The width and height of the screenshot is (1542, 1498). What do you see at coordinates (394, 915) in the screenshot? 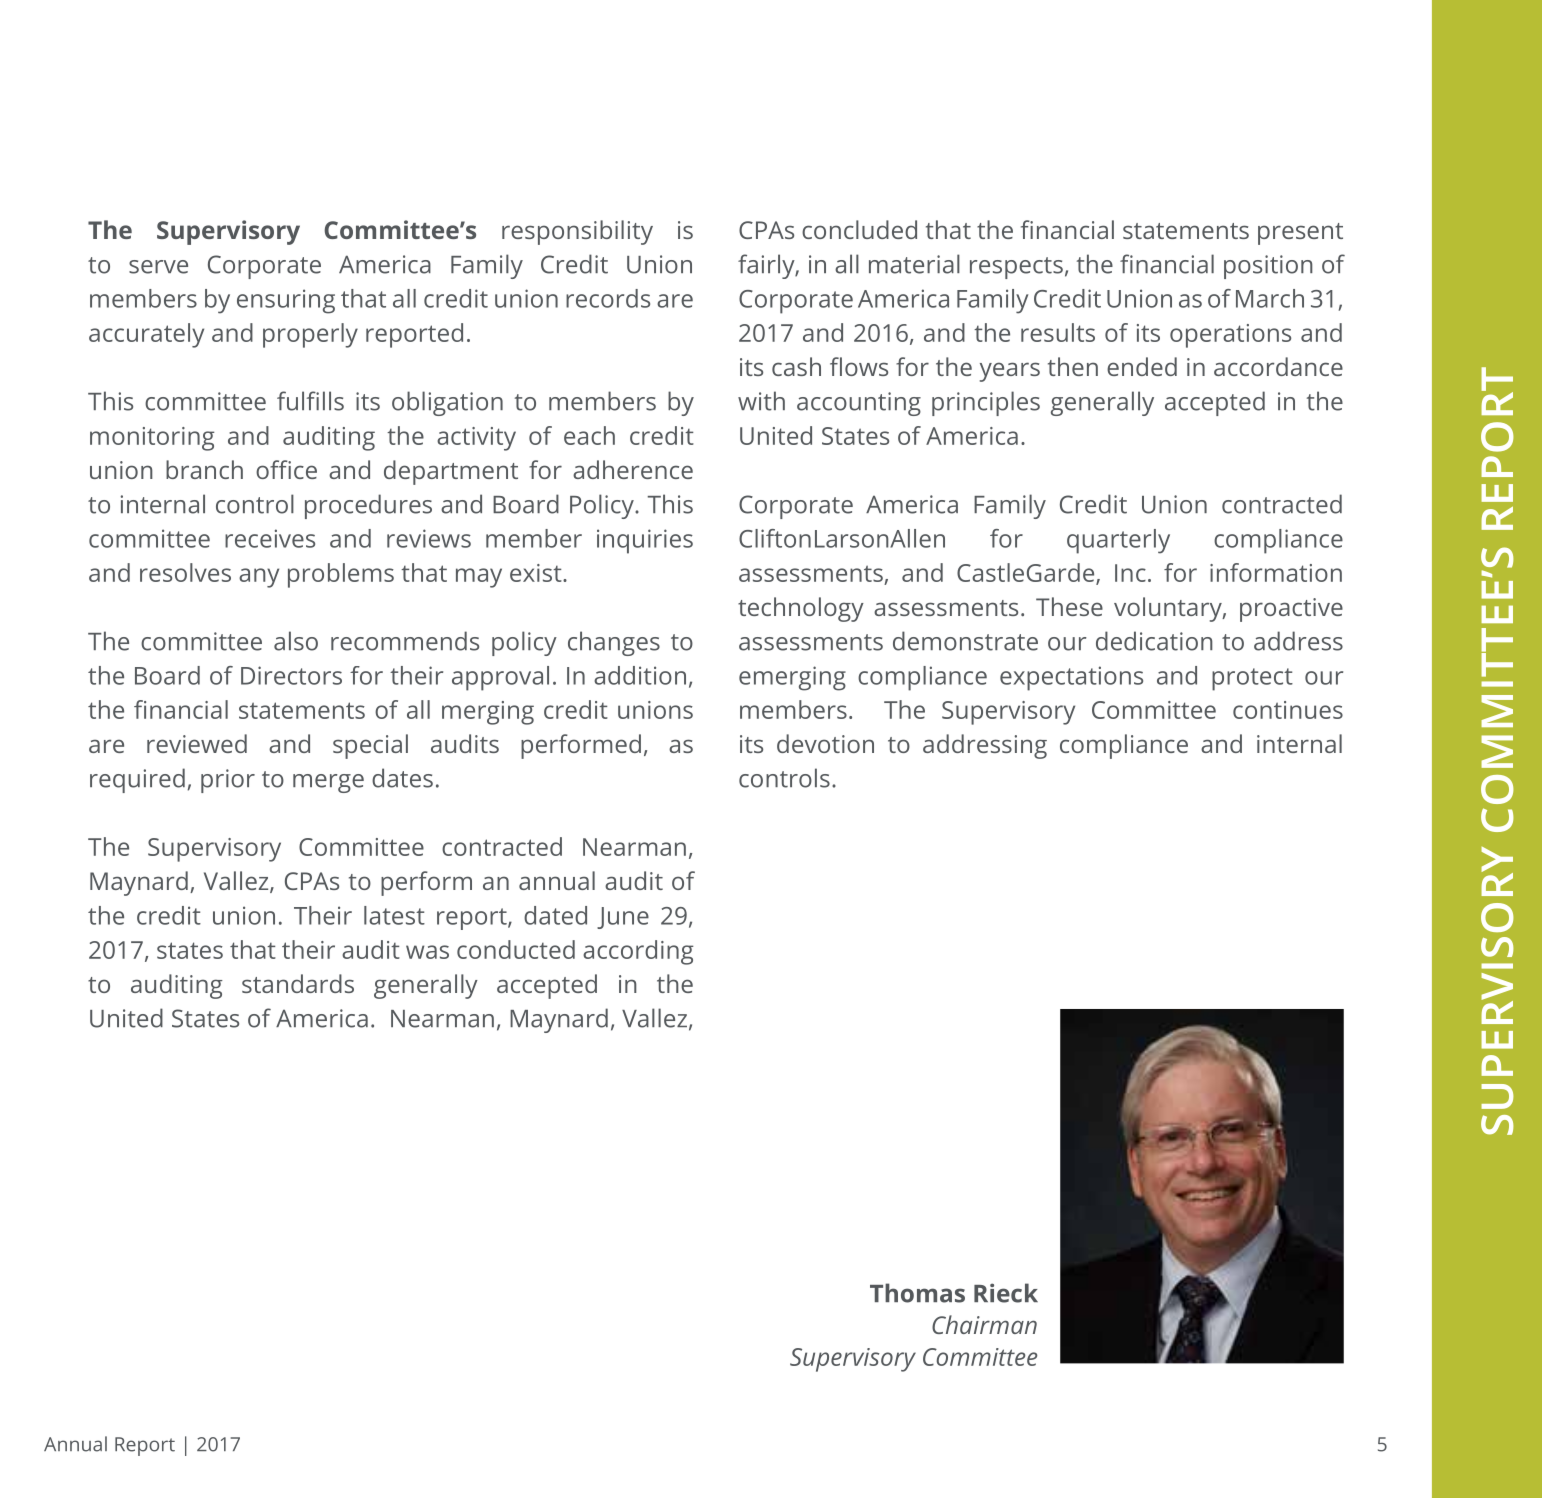
I see `latest` at bounding box center [394, 915].
